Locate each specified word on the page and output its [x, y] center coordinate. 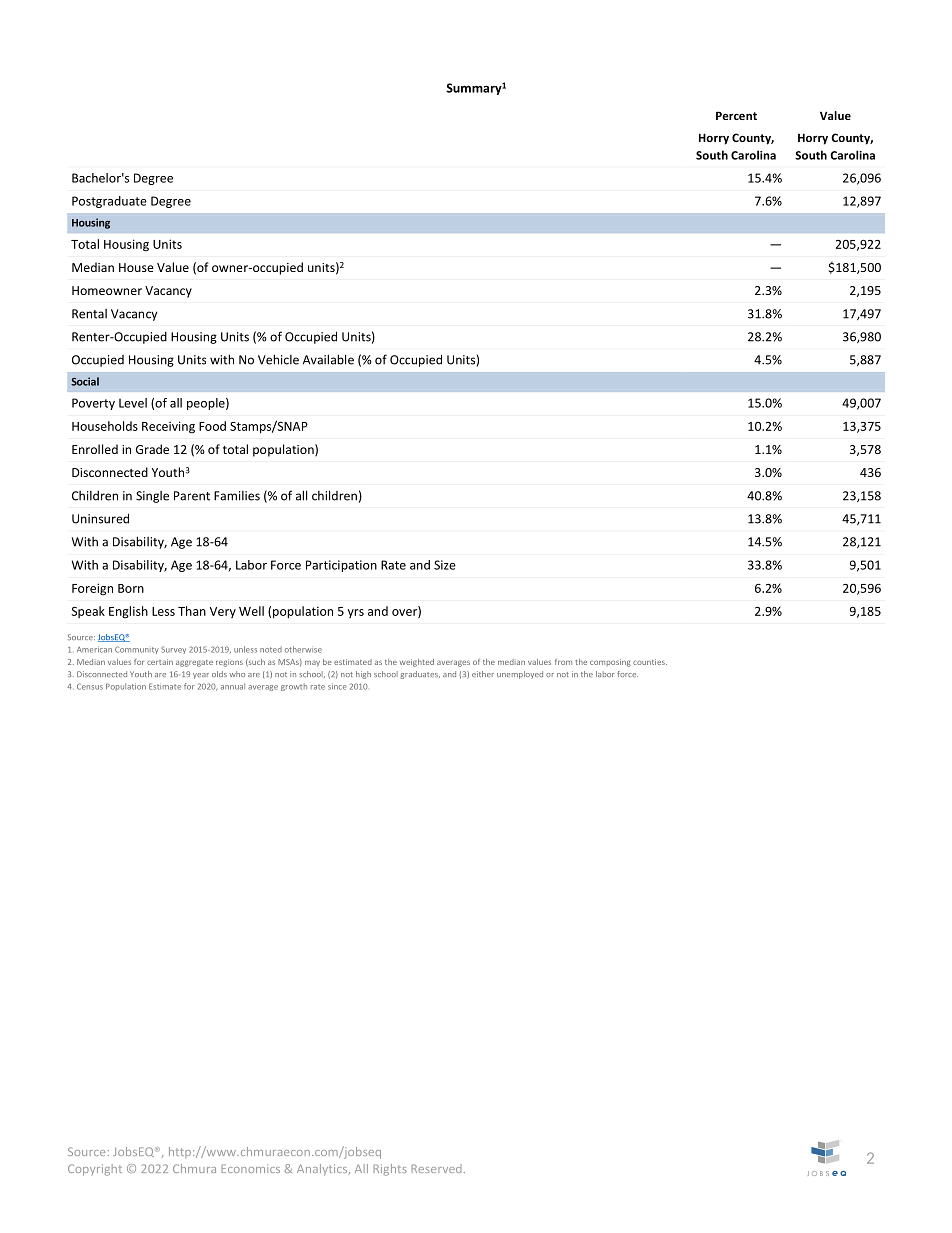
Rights [390, 1170]
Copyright [95, 1170]
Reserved [436, 1168]
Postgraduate [109, 202]
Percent [736, 115]
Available [328, 359]
